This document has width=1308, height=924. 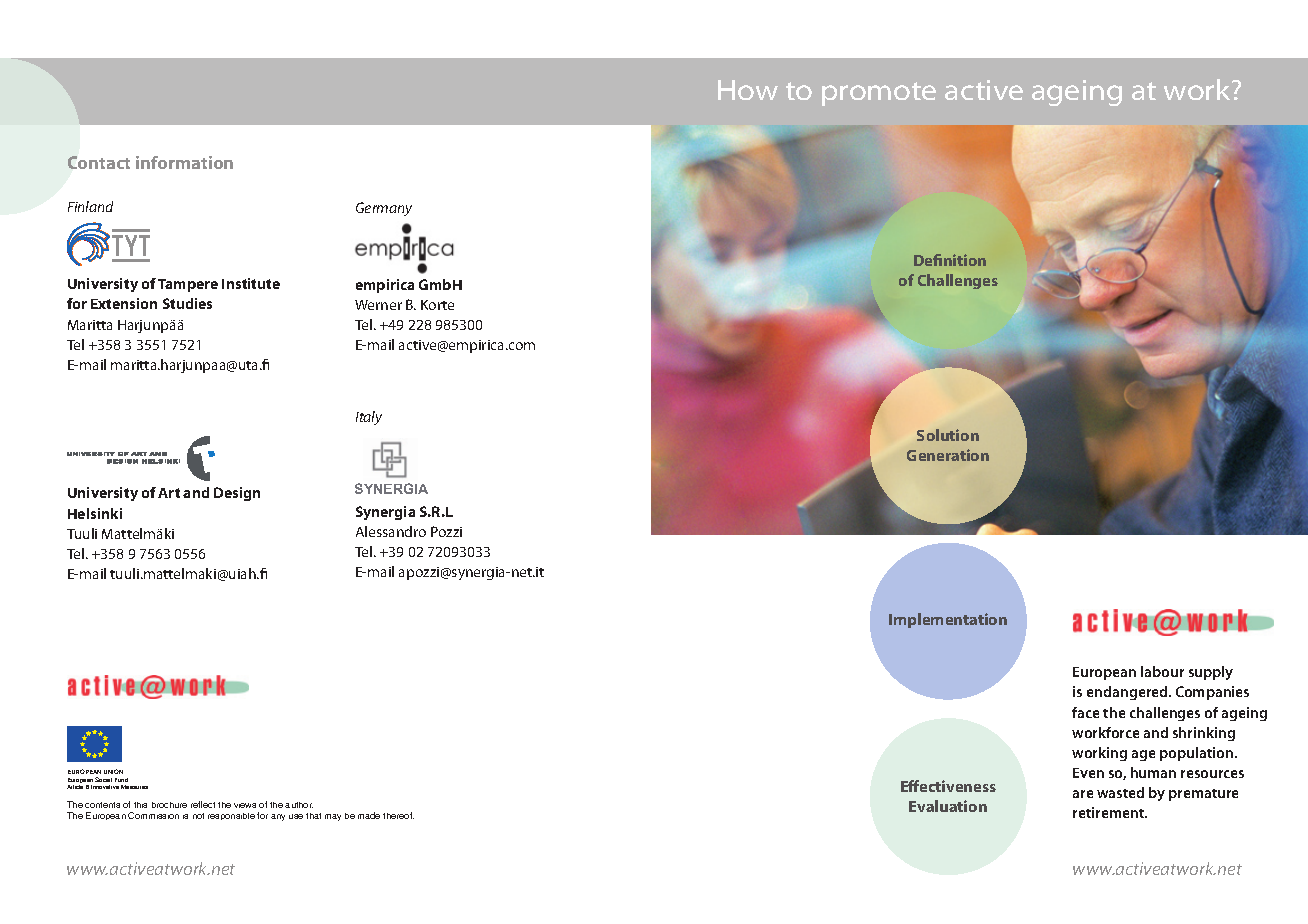 I want to click on Korte, so click(x=437, y=305).
